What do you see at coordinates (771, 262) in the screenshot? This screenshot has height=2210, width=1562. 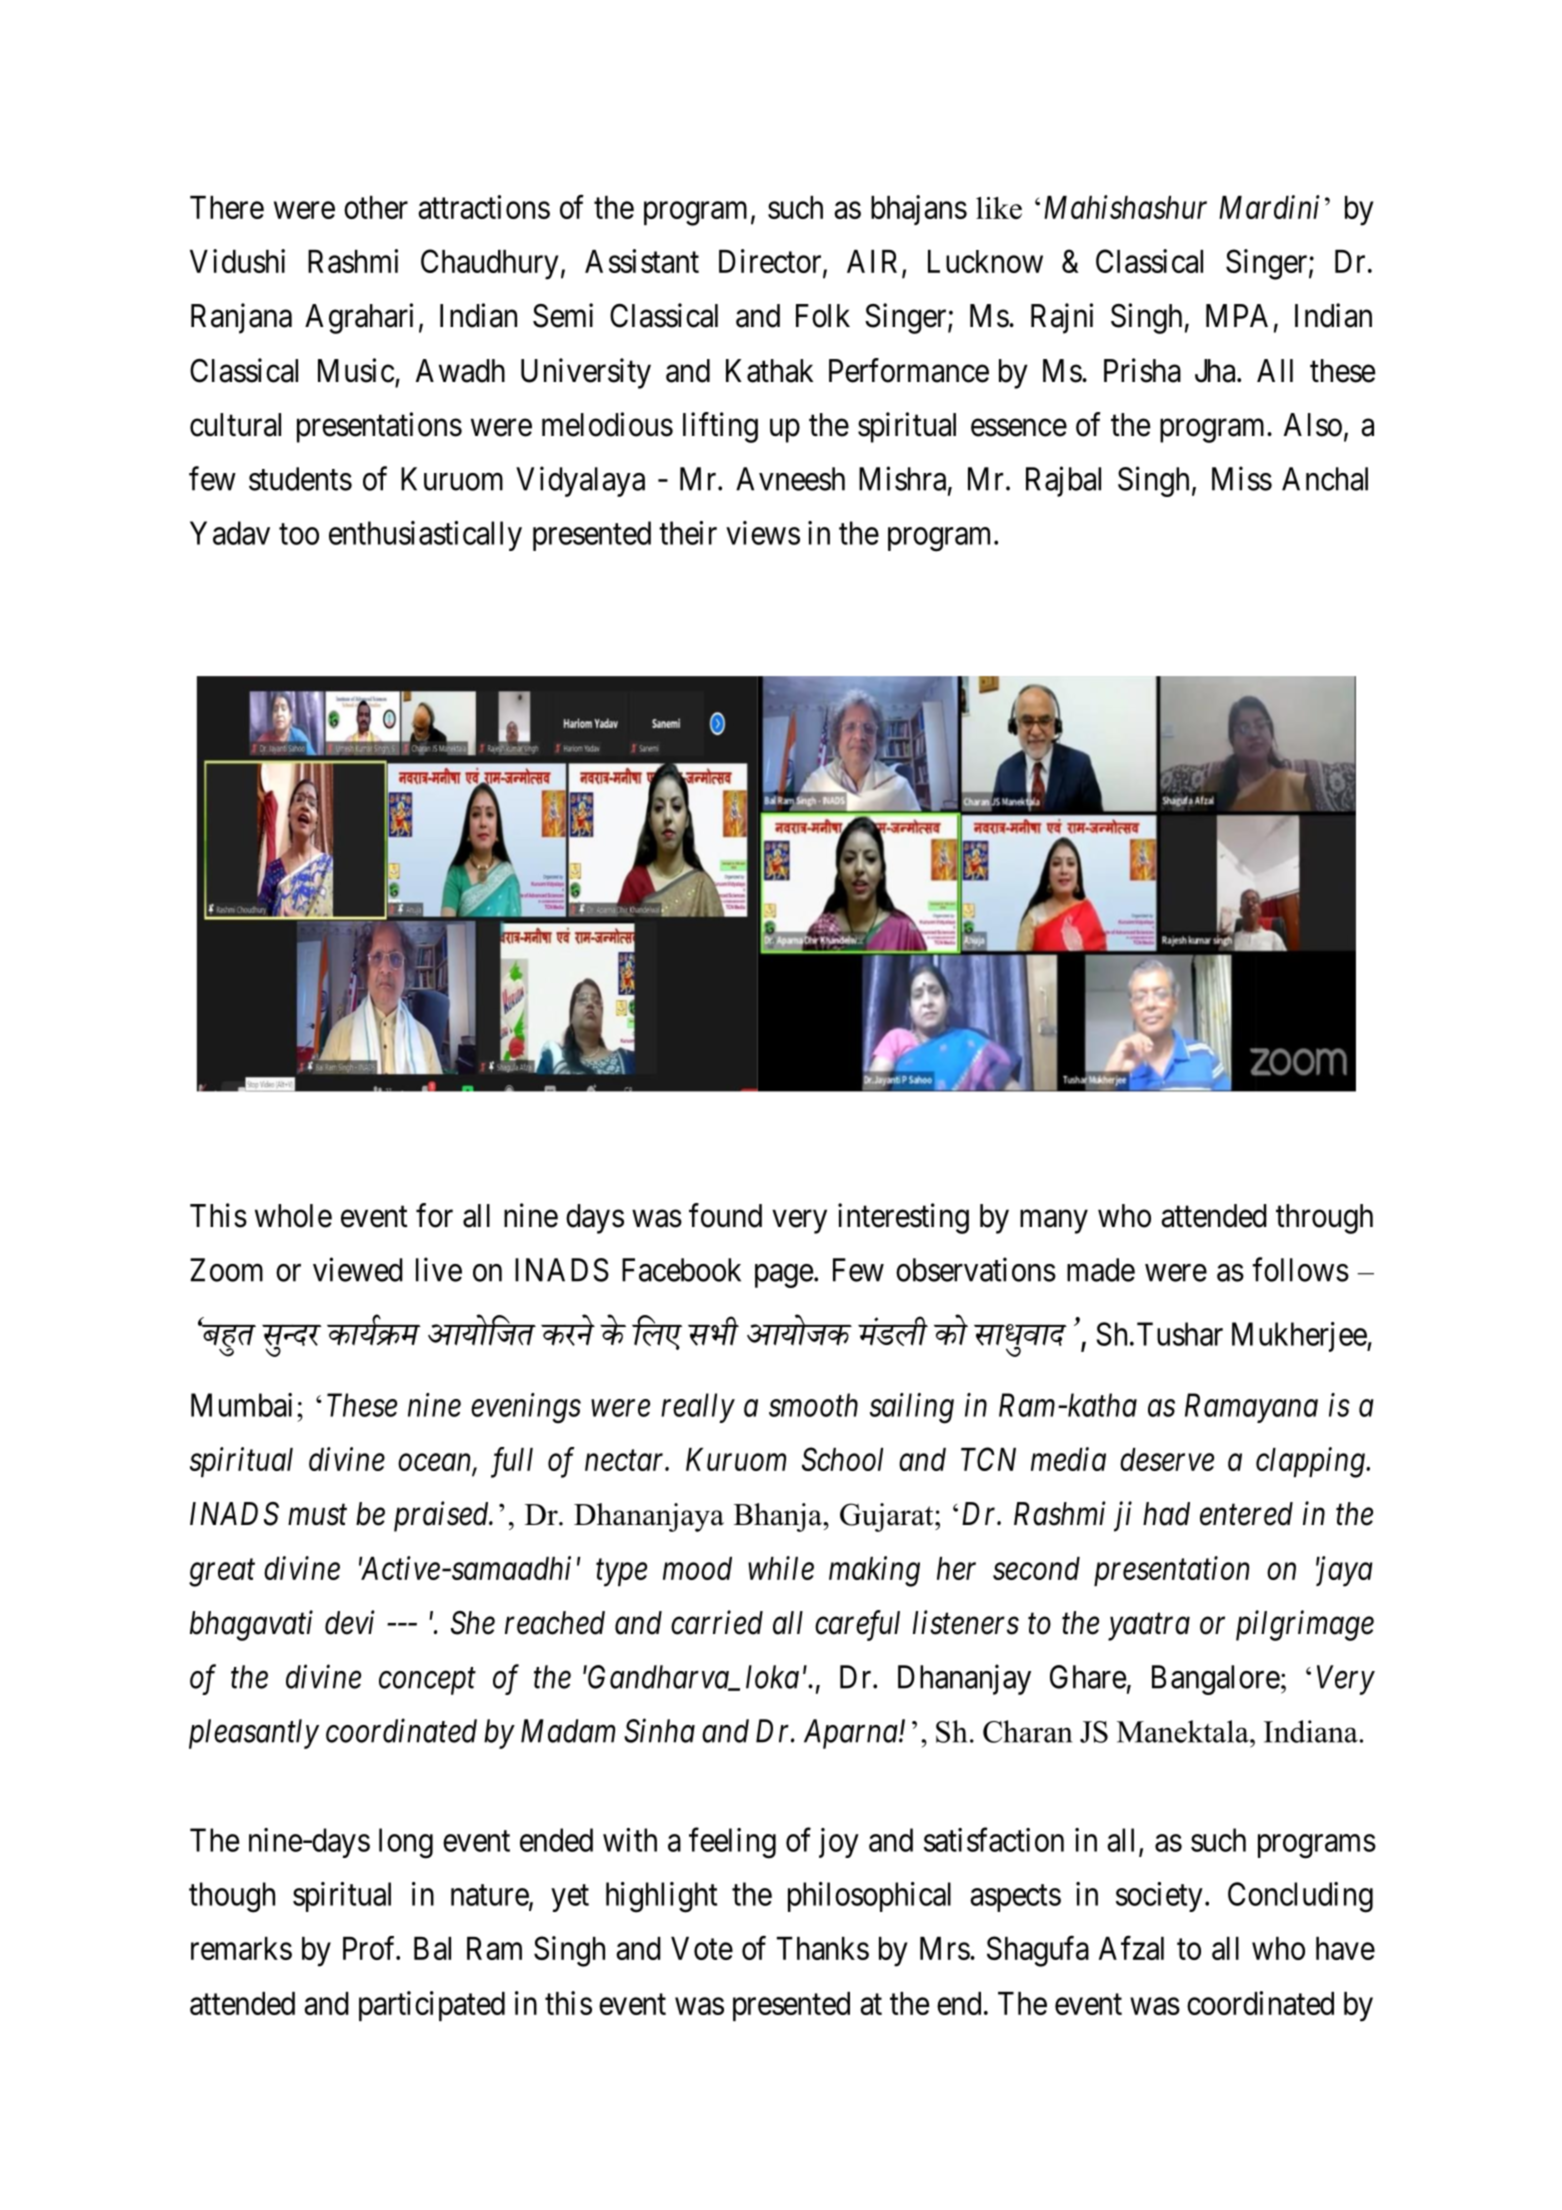 I see `Director` at bounding box center [771, 262].
